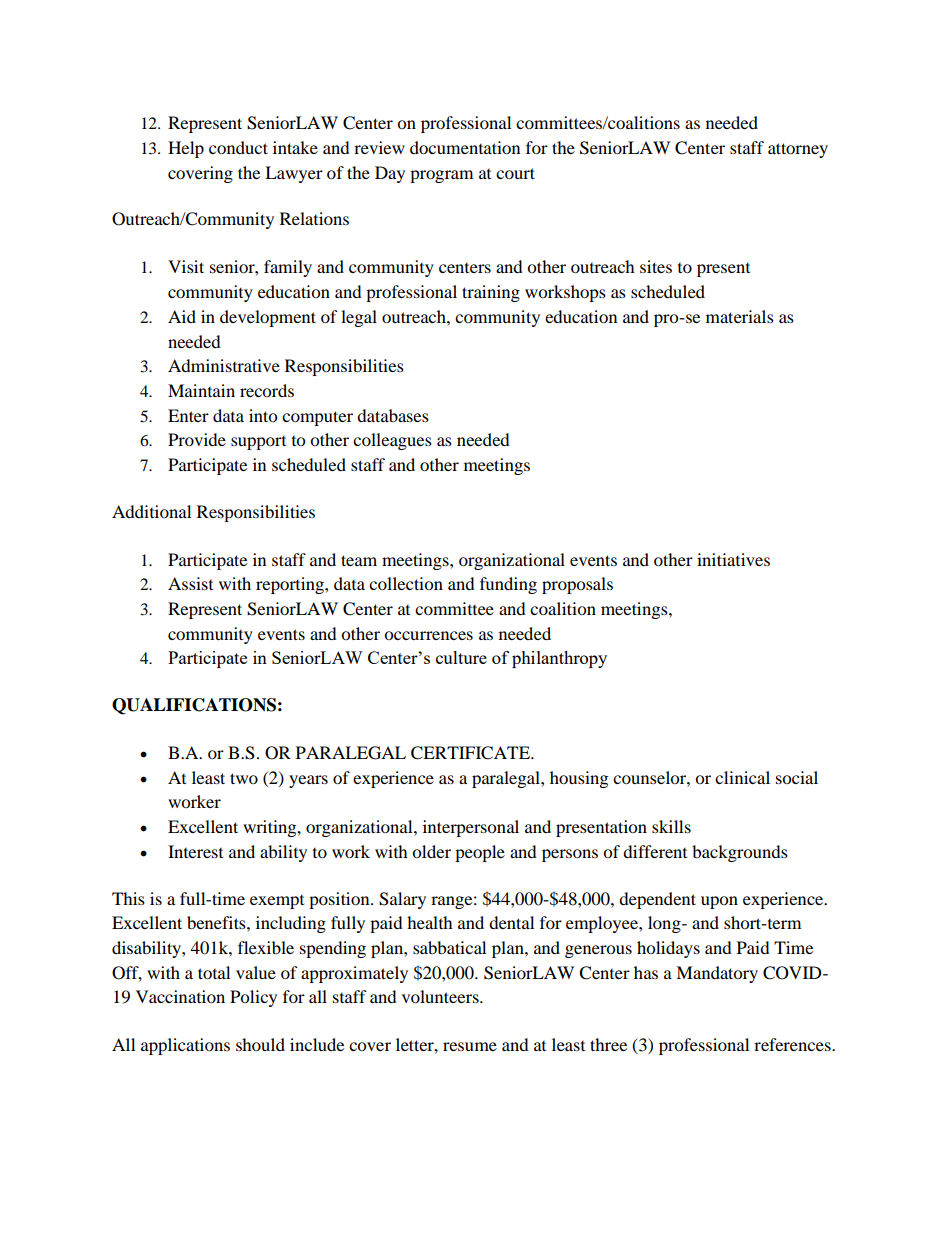  What do you see at coordinates (190, 583) in the document?
I see `Assist` at bounding box center [190, 583].
